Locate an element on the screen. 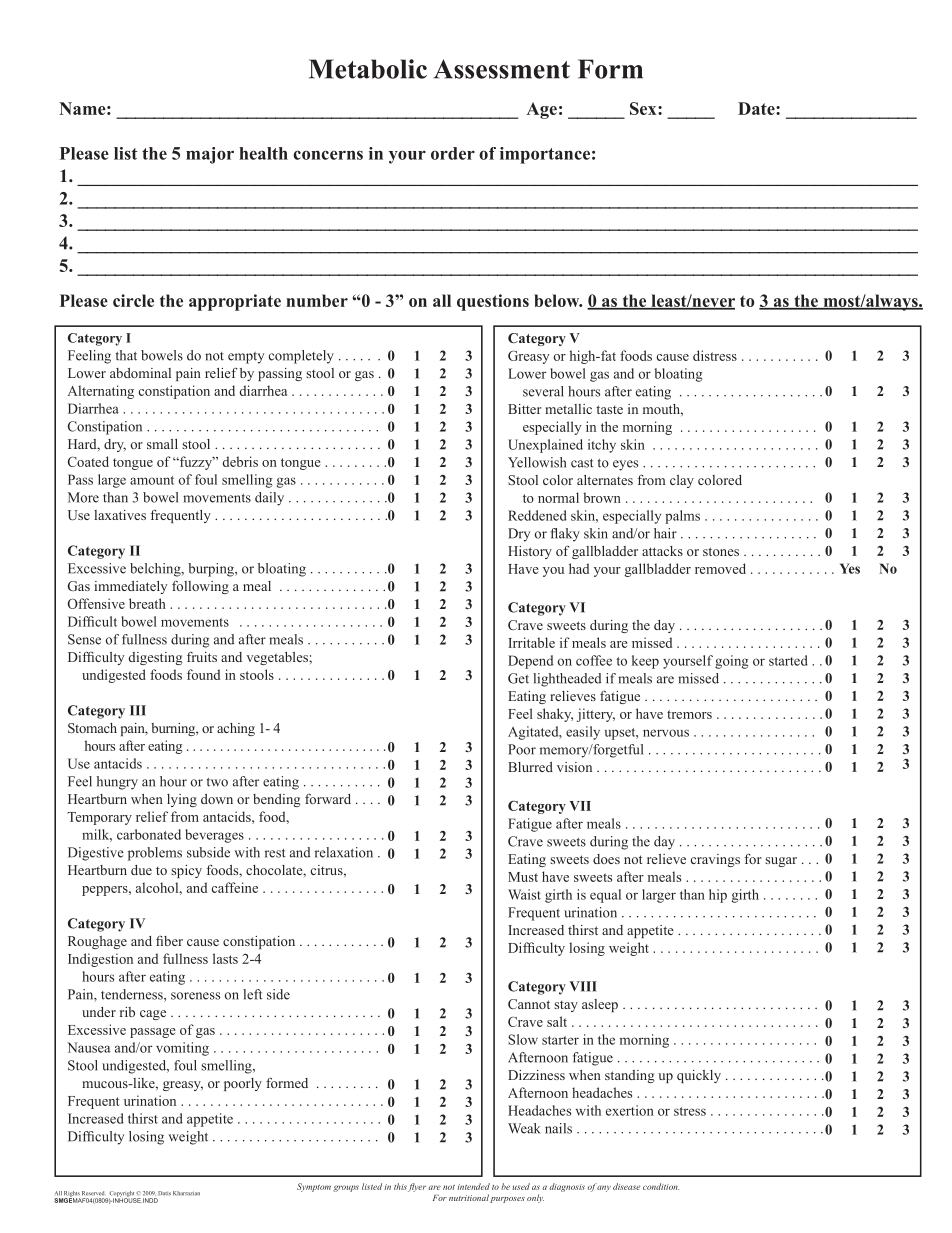 The height and width of the screenshot is (1233, 952). going is located at coordinates (731, 662).
